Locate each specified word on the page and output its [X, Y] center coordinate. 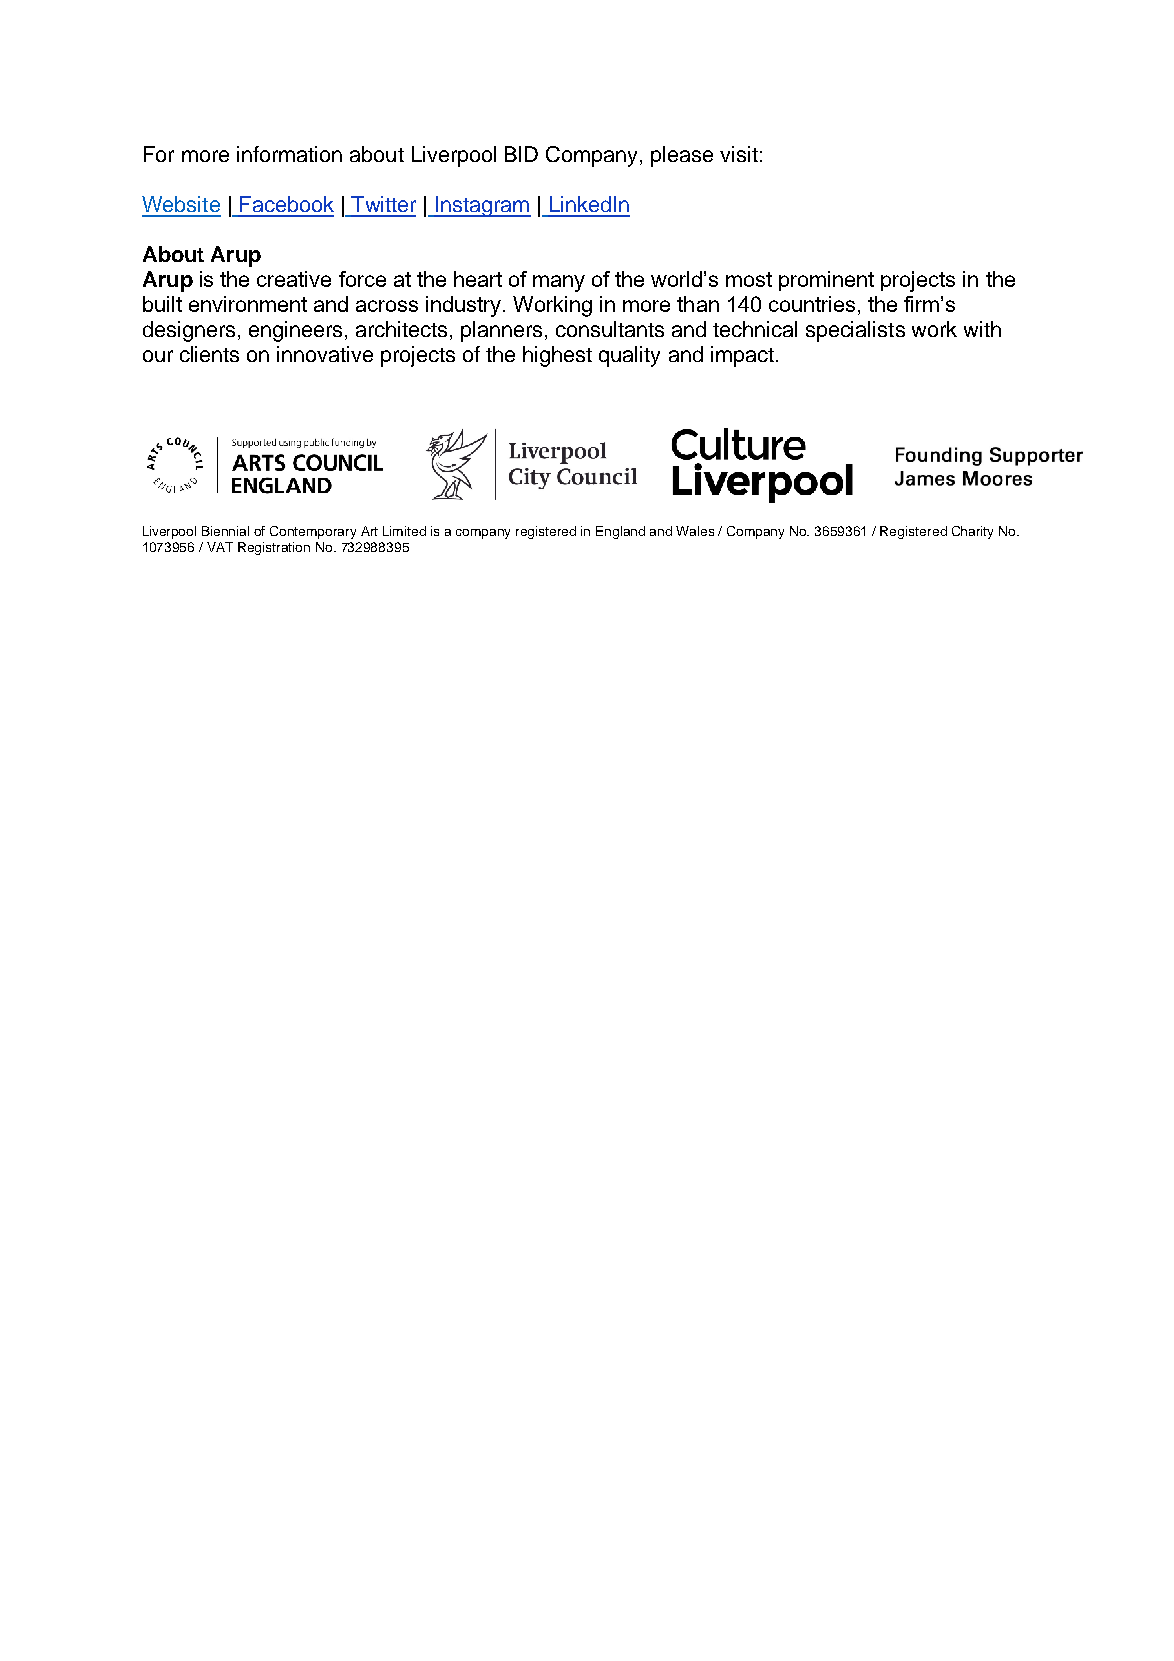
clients [209, 354]
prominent [826, 281]
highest [557, 356]
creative [294, 279]
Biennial [225, 531]
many [559, 283]
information [289, 154]
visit [739, 154]
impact [742, 356]
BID [521, 154]
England [620, 532]
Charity [972, 532]
